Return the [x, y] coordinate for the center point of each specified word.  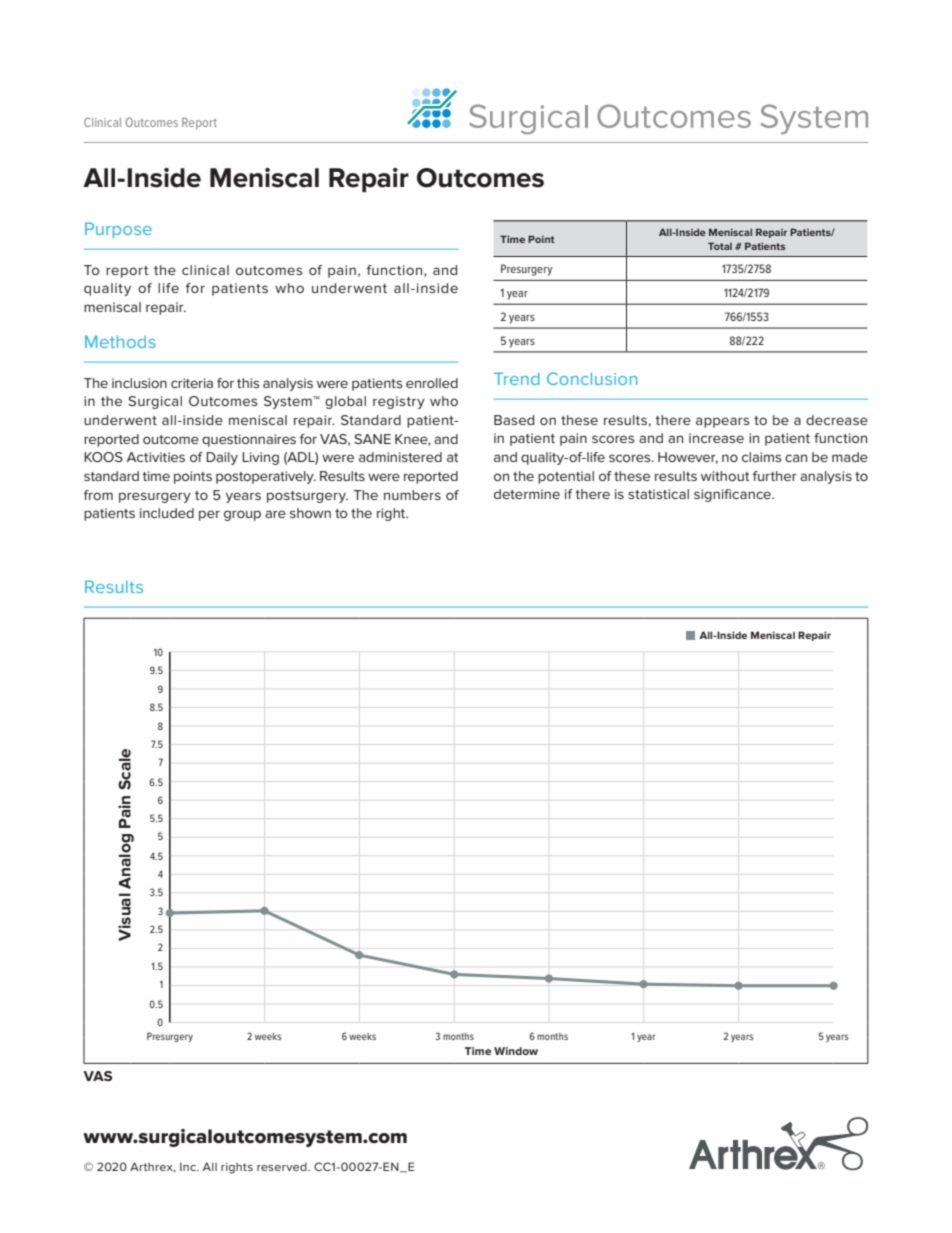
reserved [283, 1166]
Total [720, 246]
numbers [412, 495]
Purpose [118, 230]
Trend [516, 378]
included [167, 513]
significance [733, 495]
